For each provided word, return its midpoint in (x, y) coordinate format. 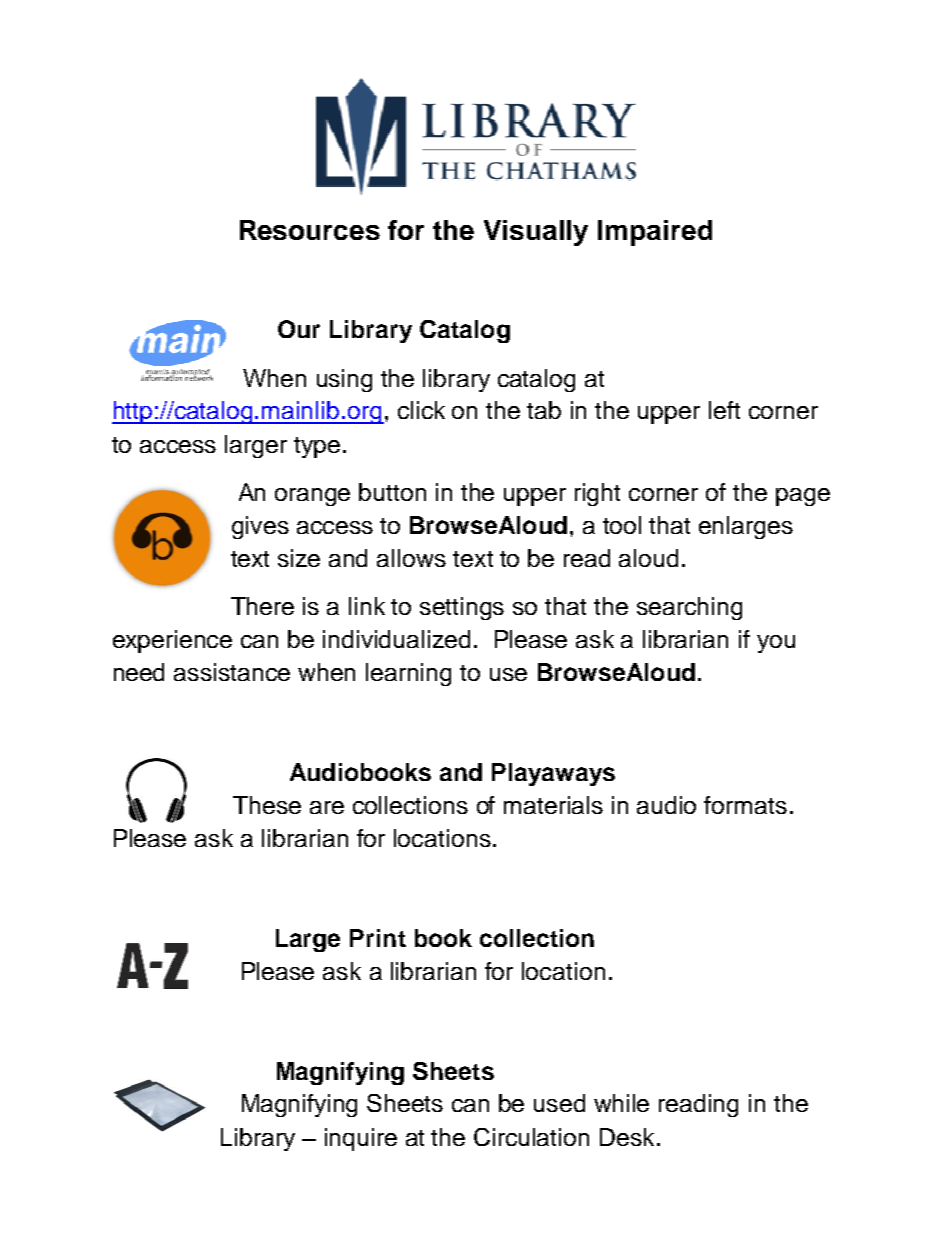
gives (260, 527)
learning (408, 674)
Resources (310, 230)
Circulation (531, 1137)
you (776, 644)
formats (745, 805)
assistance (232, 672)
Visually (536, 233)
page (803, 497)
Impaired (655, 233)
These (267, 805)
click (421, 410)
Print (378, 938)
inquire (361, 1139)
